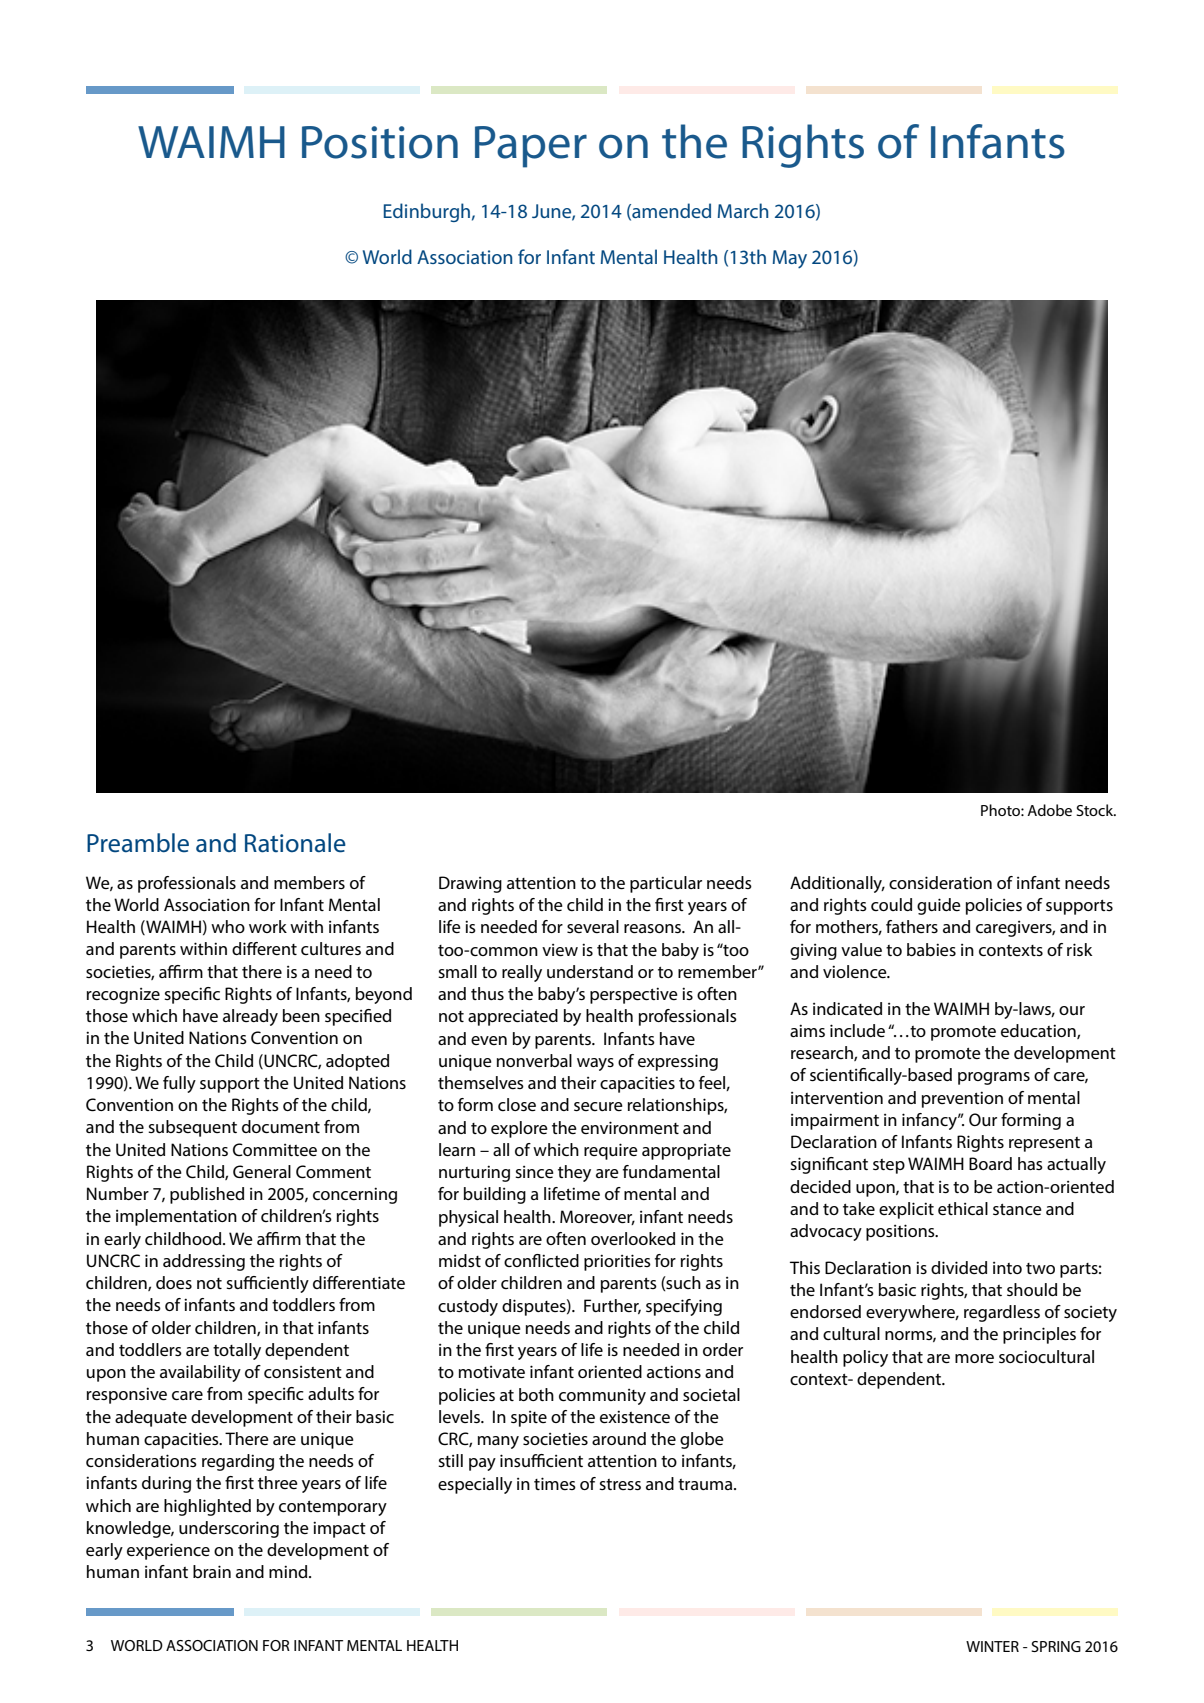 The image size is (1204, 1703). What do you see at coordinates (743, 210) in the page?
I see `March` at bounding box center [743, 210].
